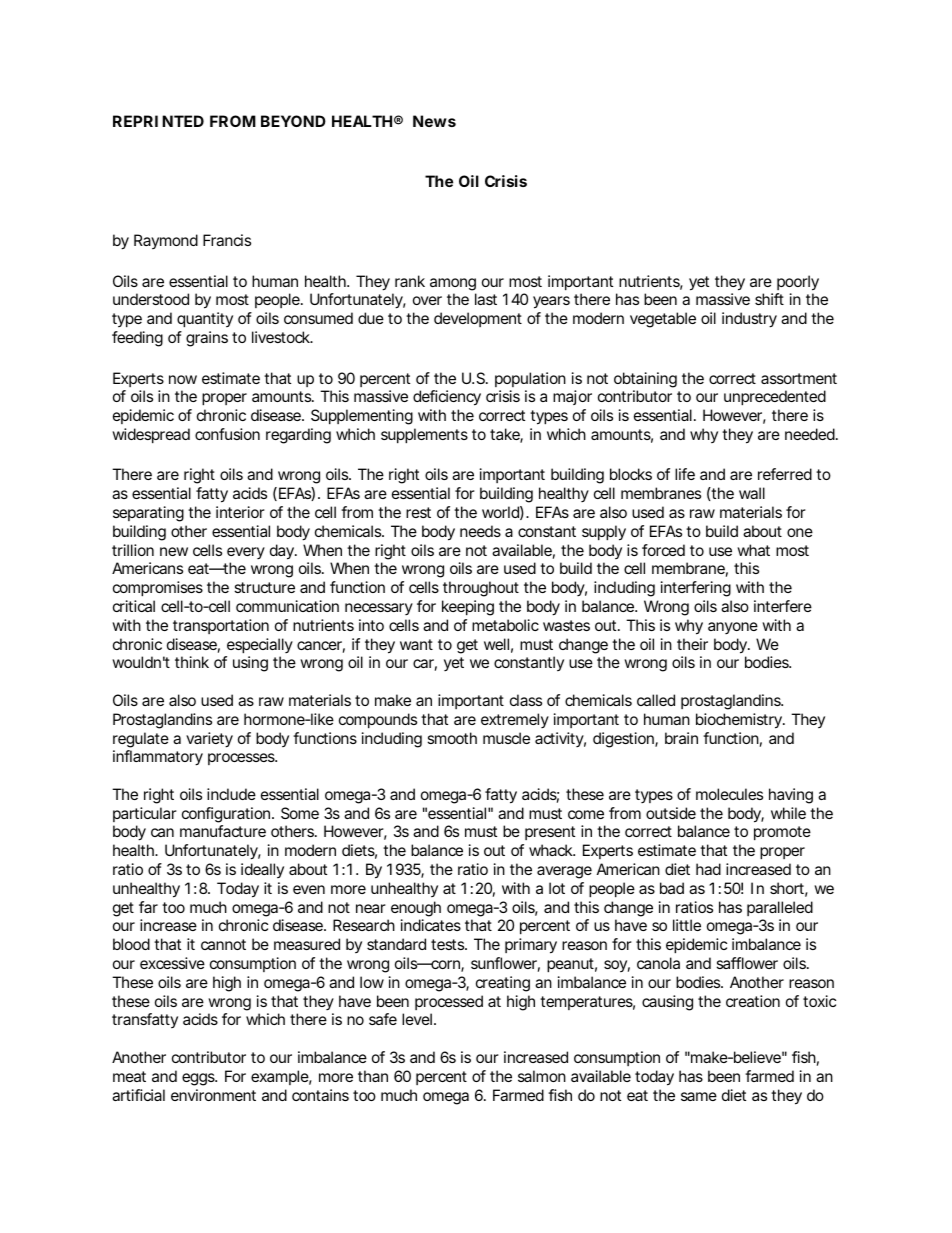 This image has width=952, height=1233. What do you see at coordinates (468, 608) in the image?
I see `keeping` at bounding box center [468, 608].
